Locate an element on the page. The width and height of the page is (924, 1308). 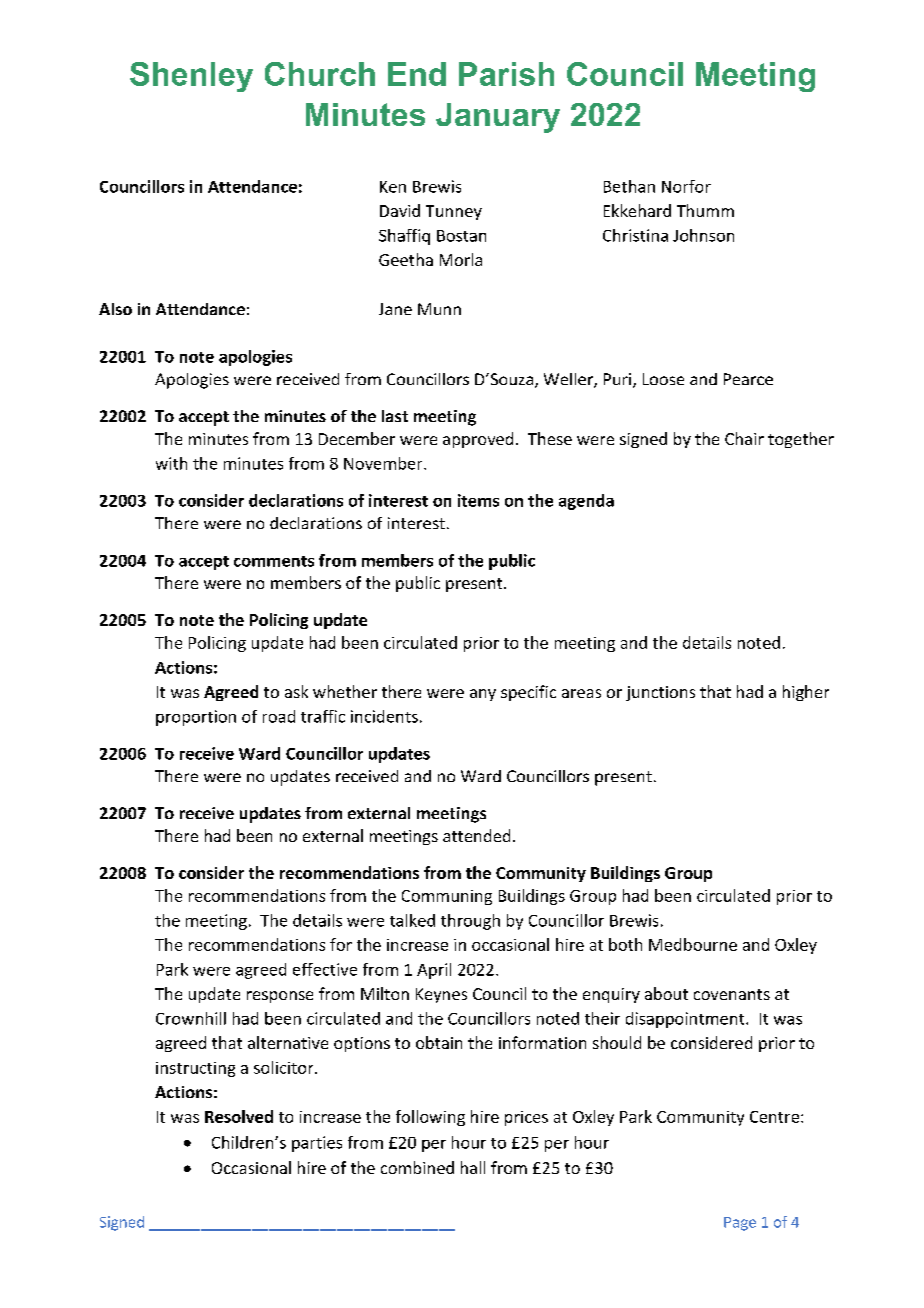
Chair is located at coordinates (744, 438).
